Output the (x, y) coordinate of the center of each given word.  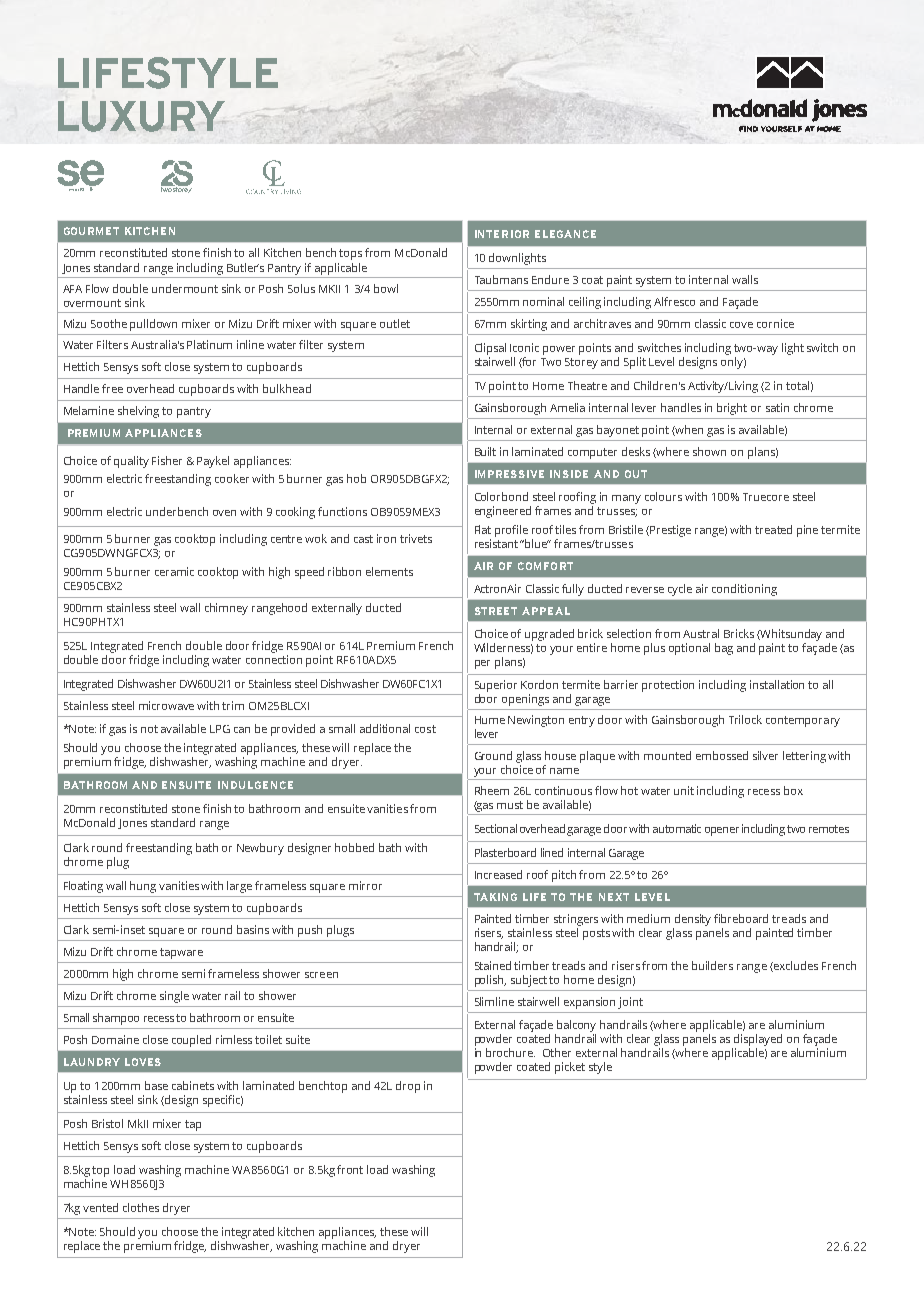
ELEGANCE (565, 234)
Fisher (167, 460)
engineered (503, 512)
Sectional (496, 828)
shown (709, 451)
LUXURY (141, 116)
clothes (141, 1207)
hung (143, 887)
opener (722, 831)
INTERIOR (502, 234)
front (350, 1169)
